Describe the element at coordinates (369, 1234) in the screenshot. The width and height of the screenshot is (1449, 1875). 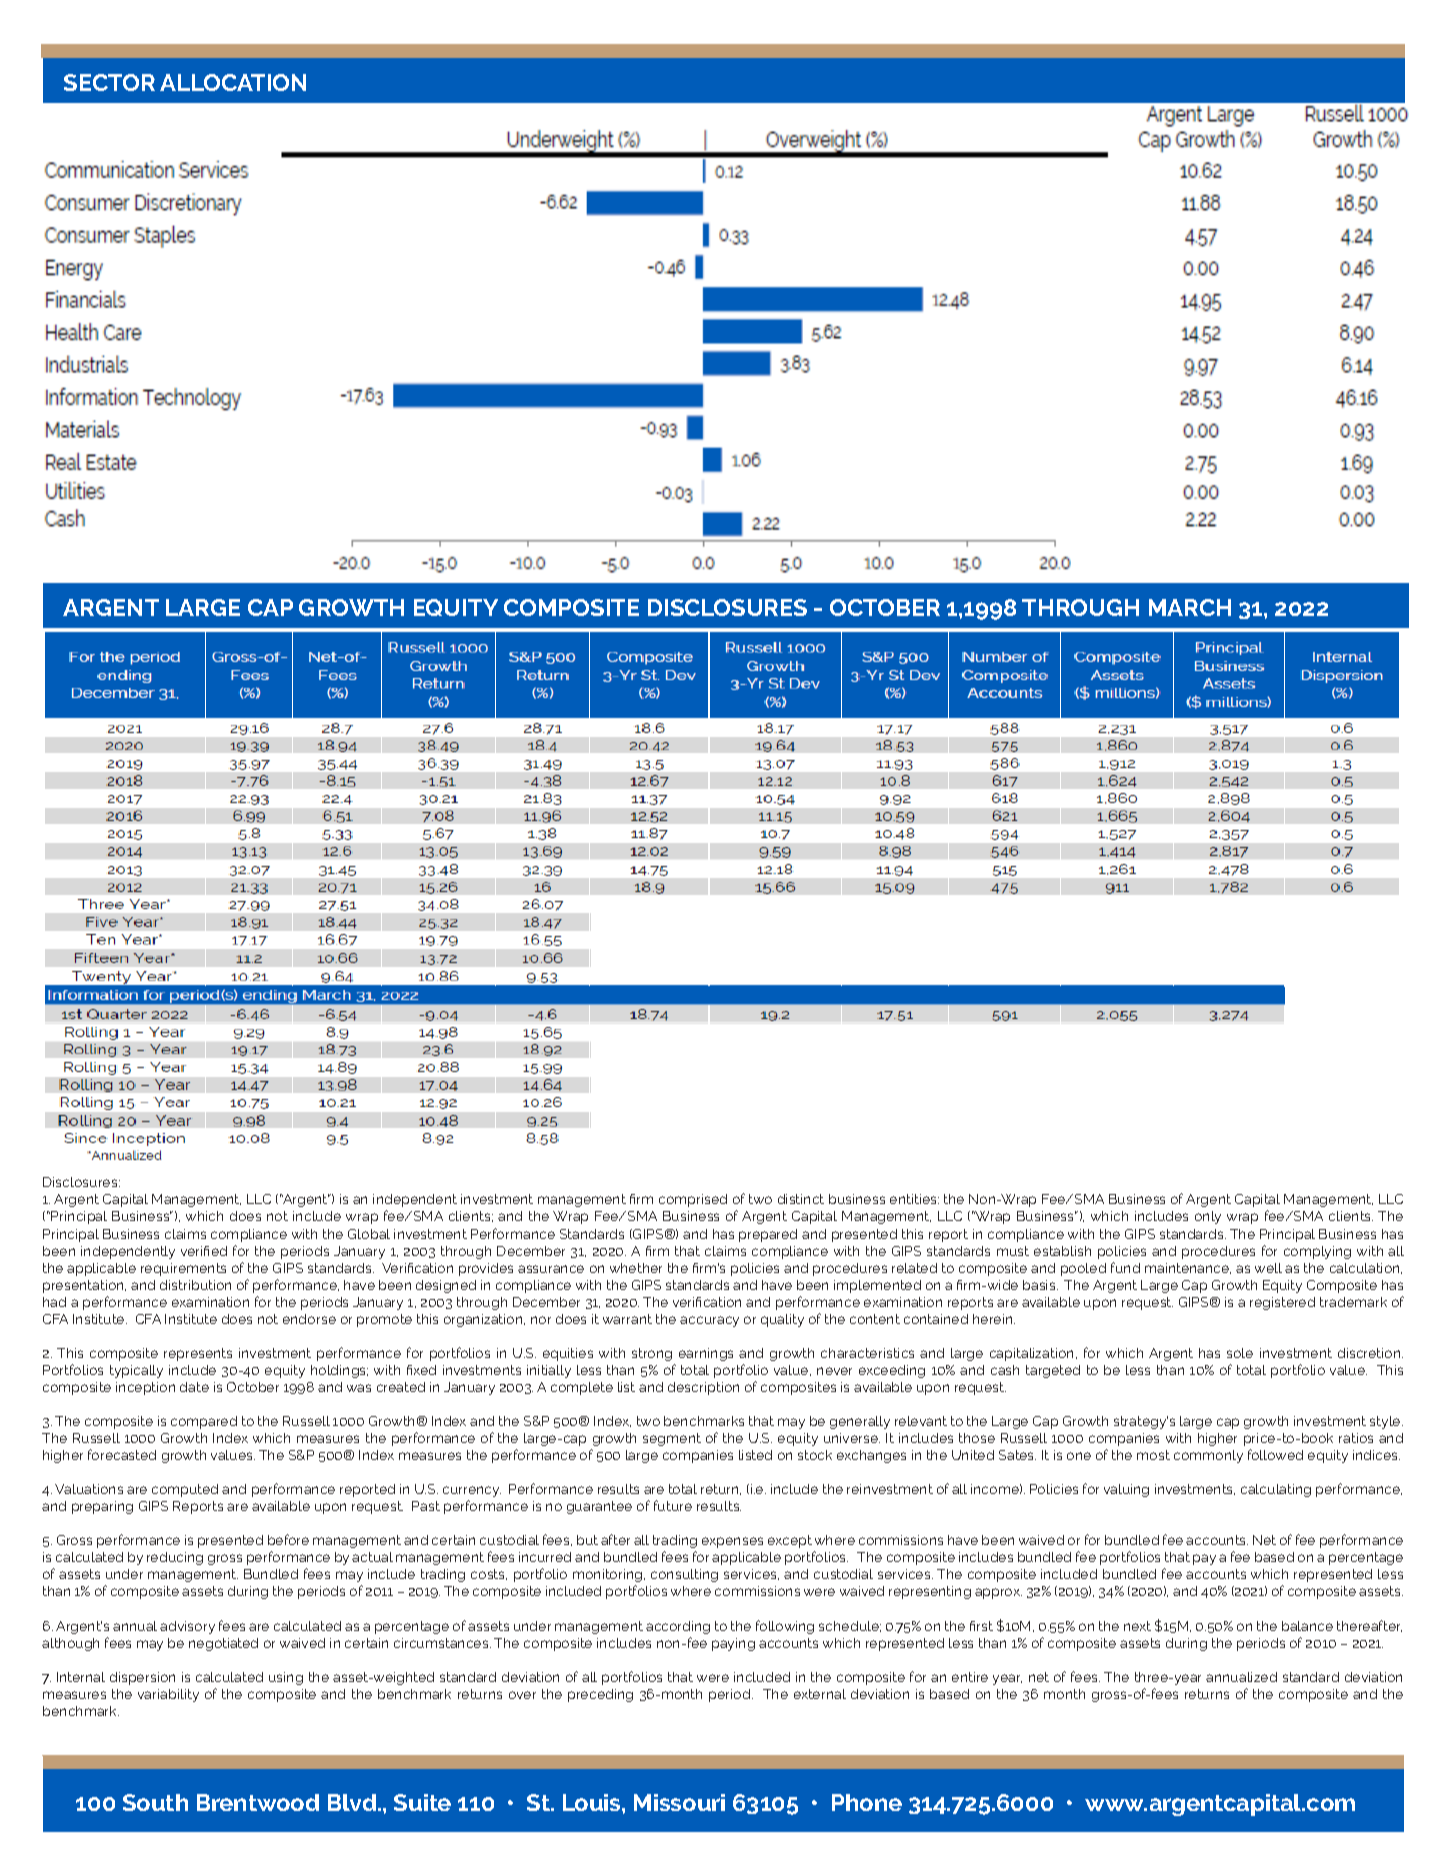
I see `Global` at that location.
